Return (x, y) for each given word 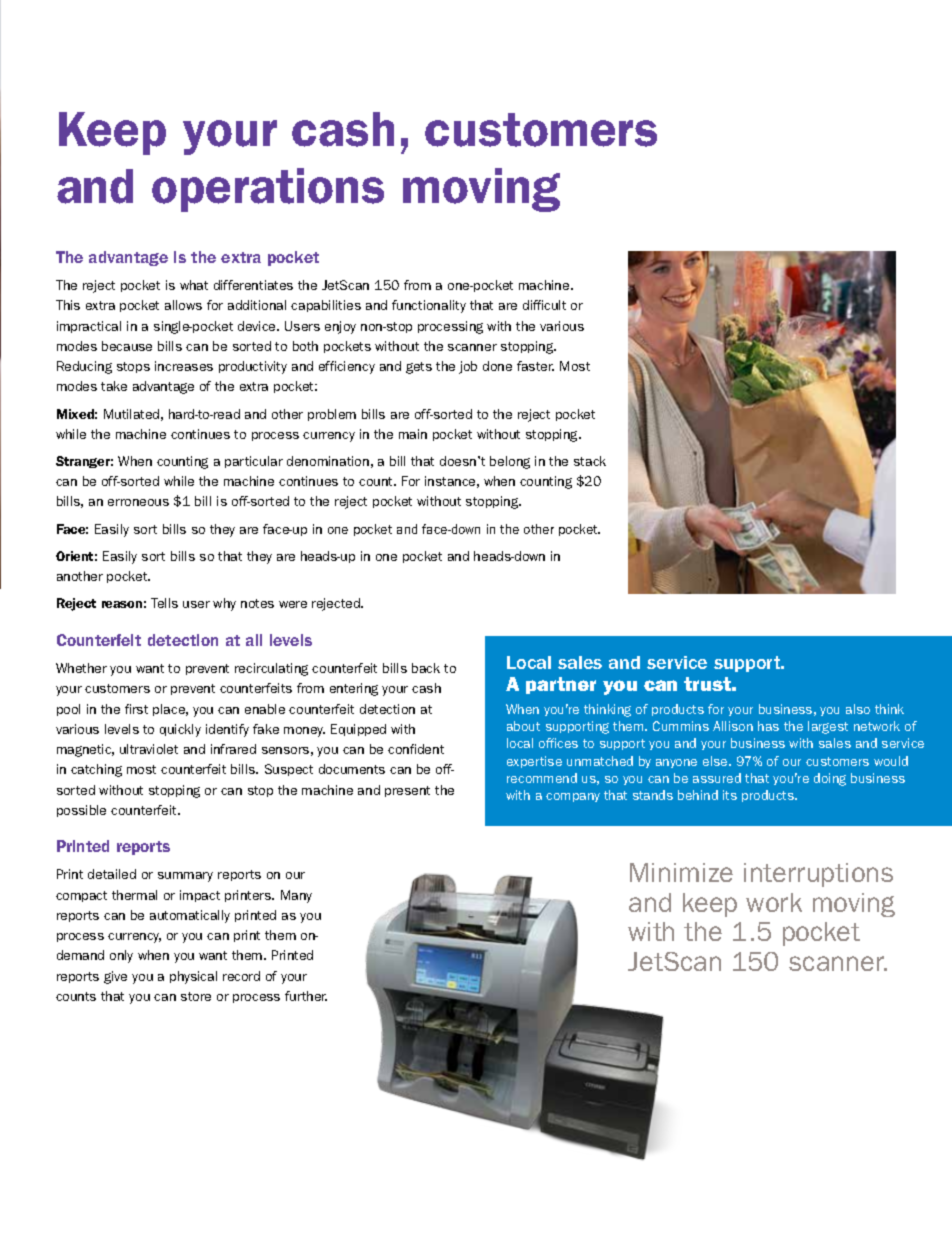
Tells (164, 603)
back (426, 668)
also (858, 709)
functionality (429, 306)
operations (268, 190)
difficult (544, 305)
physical (193, 977)
